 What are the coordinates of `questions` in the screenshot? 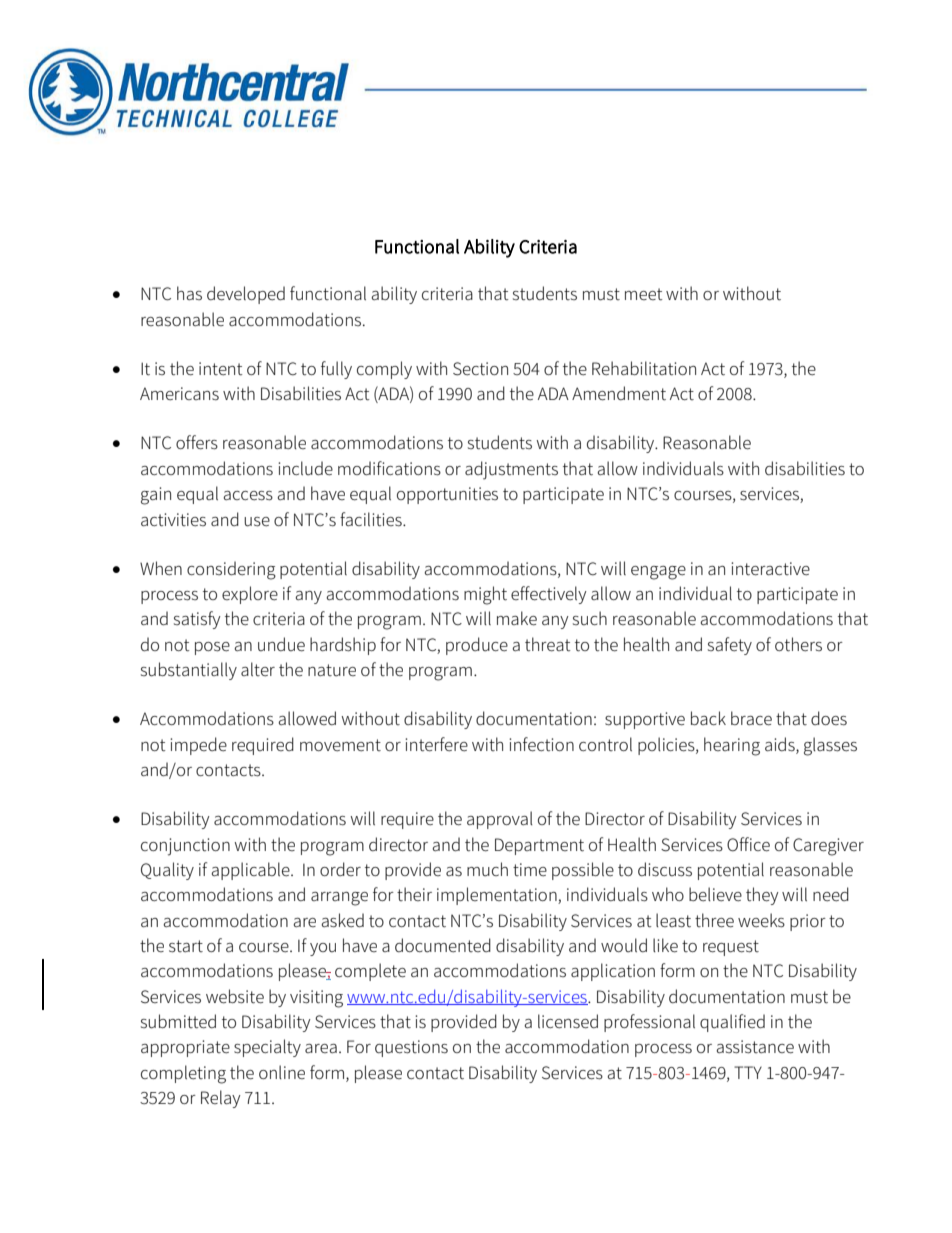 It's located at (411, 1048).
